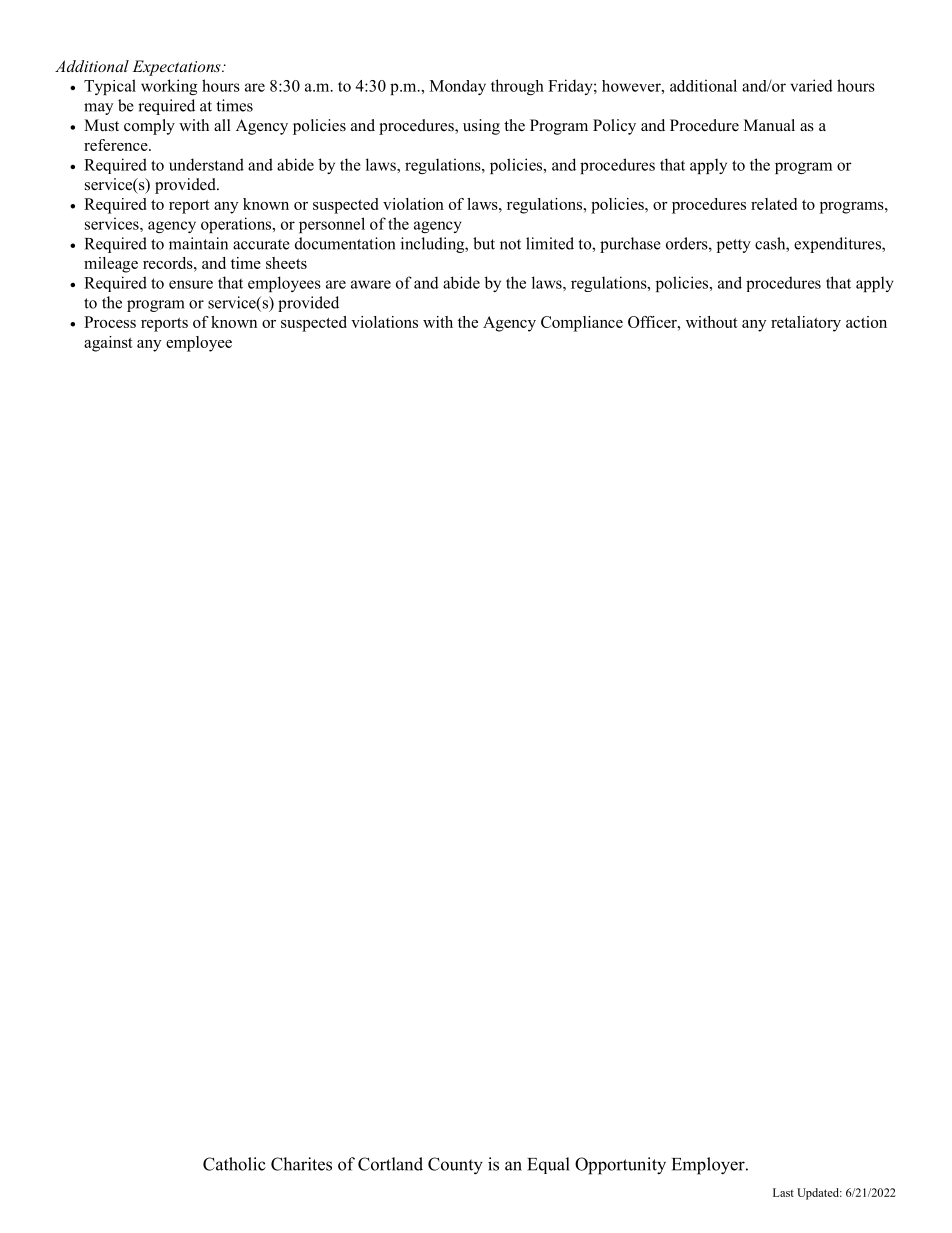 The height and width of the page is (1233, 952). I want to click on against, so click(108, 344).
